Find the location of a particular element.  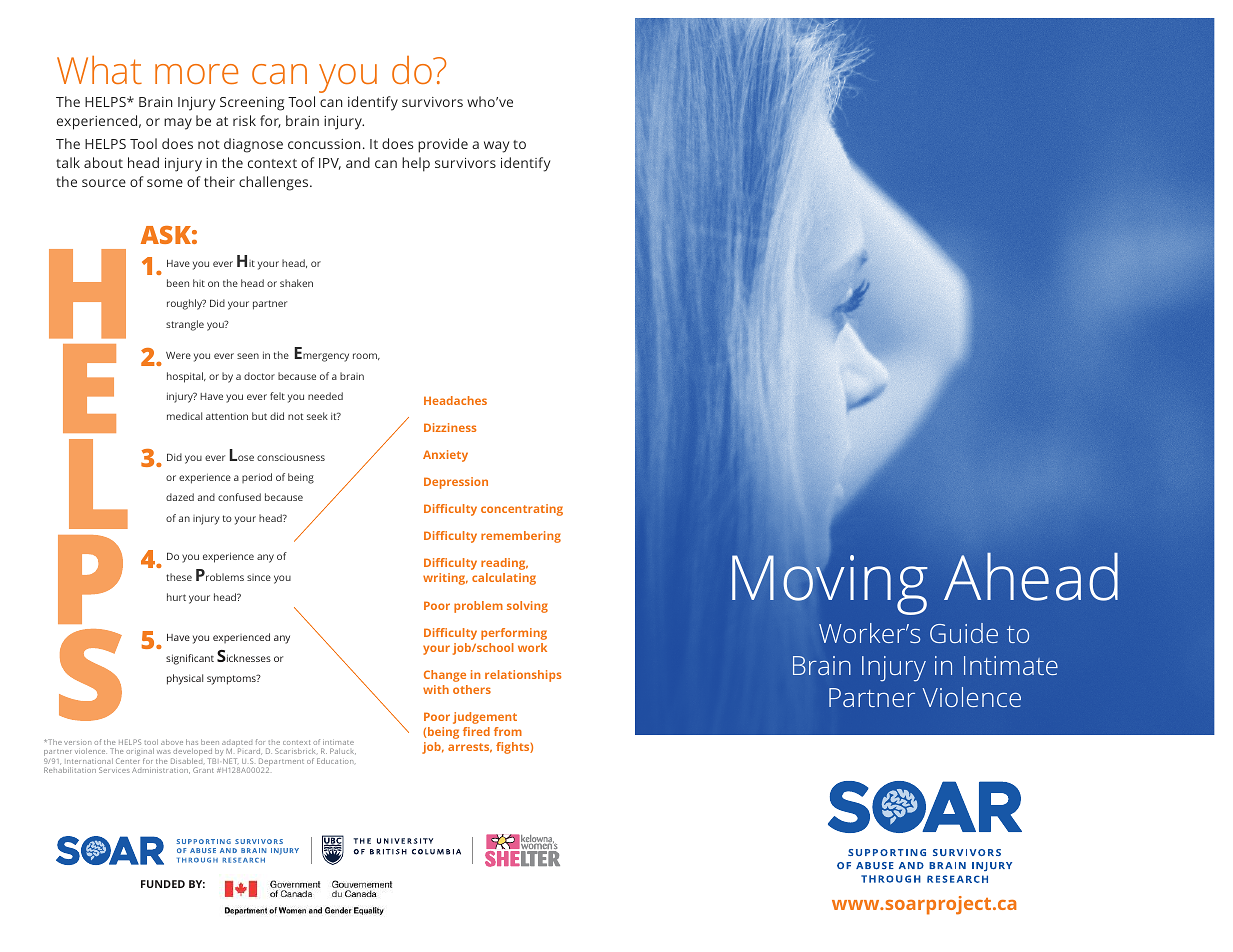

Education is located at coordinates (336, 761).
